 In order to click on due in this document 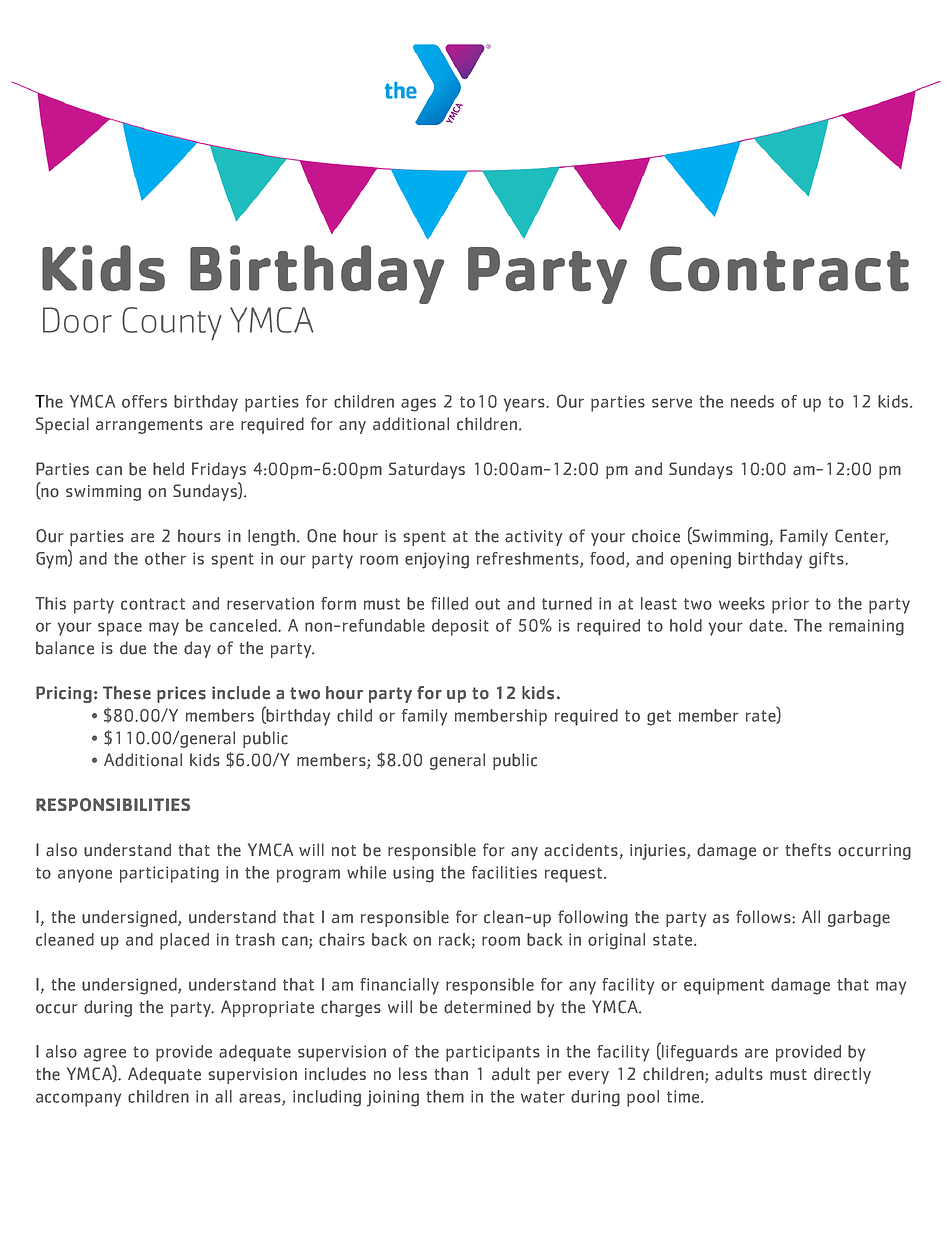, I will do `click(133, 648)`.
